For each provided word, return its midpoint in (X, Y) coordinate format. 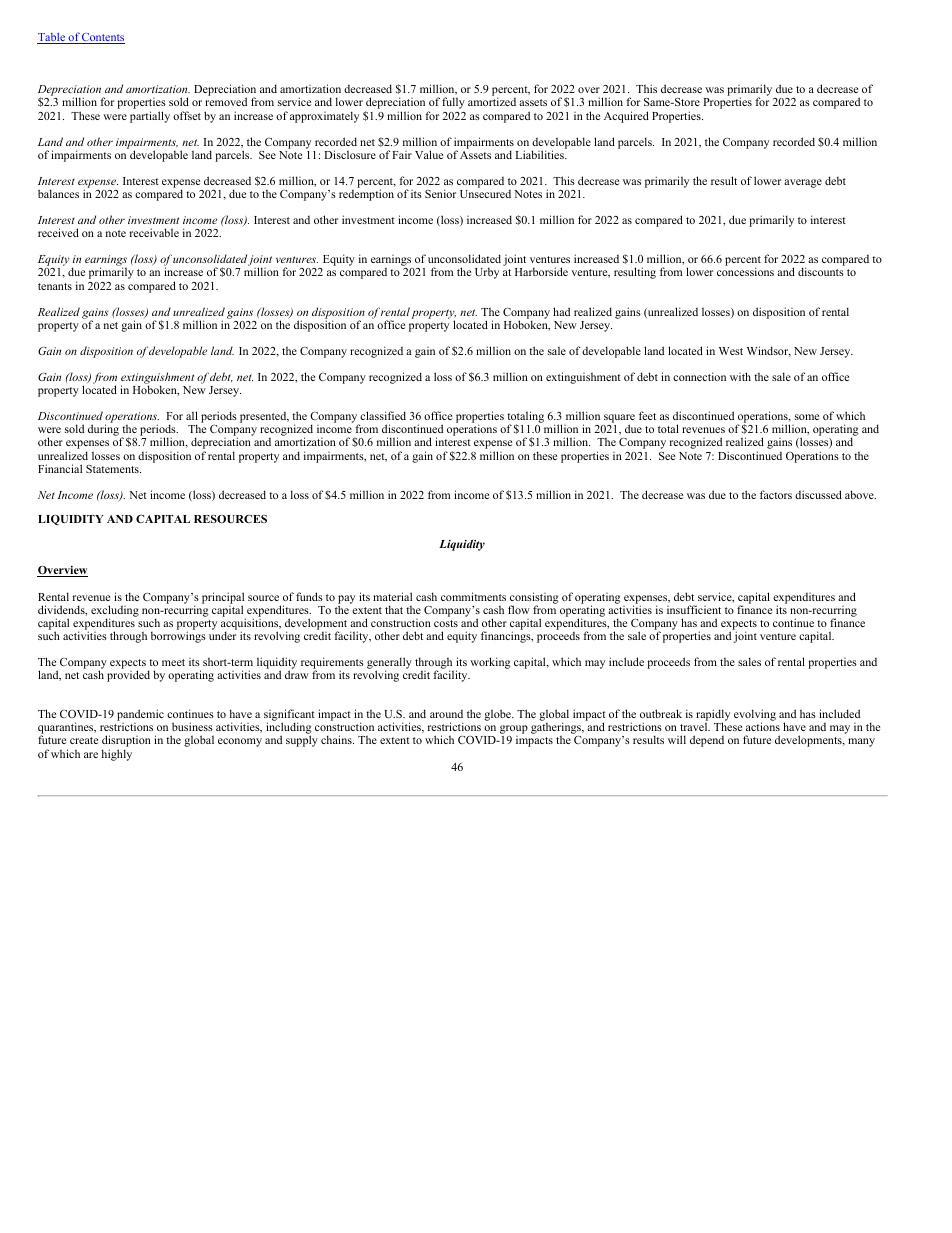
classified (383, 415)
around (446, 714)
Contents (102, 38)
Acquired (626, 117)
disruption (126, 742)
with (740, 376)
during (104, 431)
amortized (492, 101)
